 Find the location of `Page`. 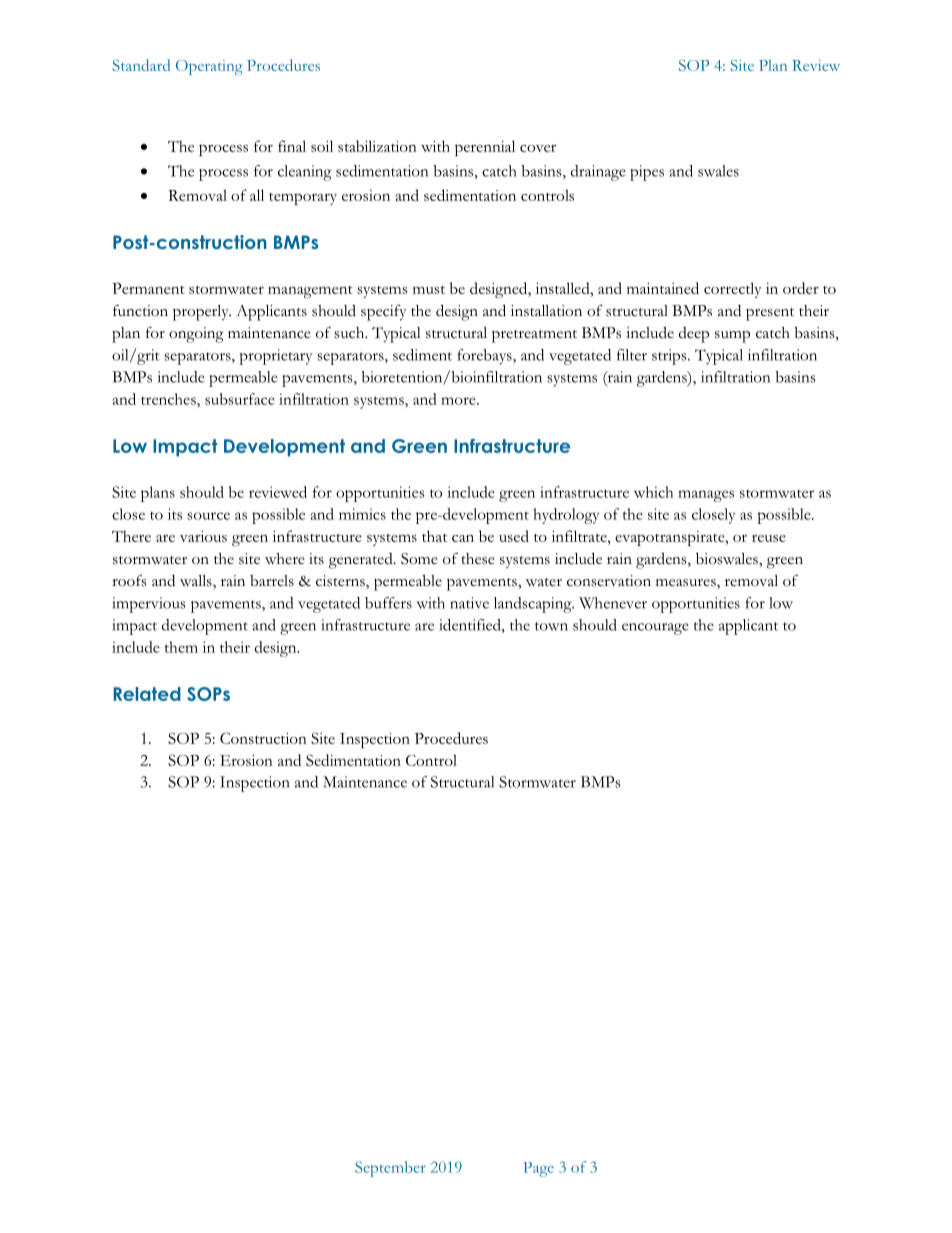

Page is located at coordinates (539, 1169).
